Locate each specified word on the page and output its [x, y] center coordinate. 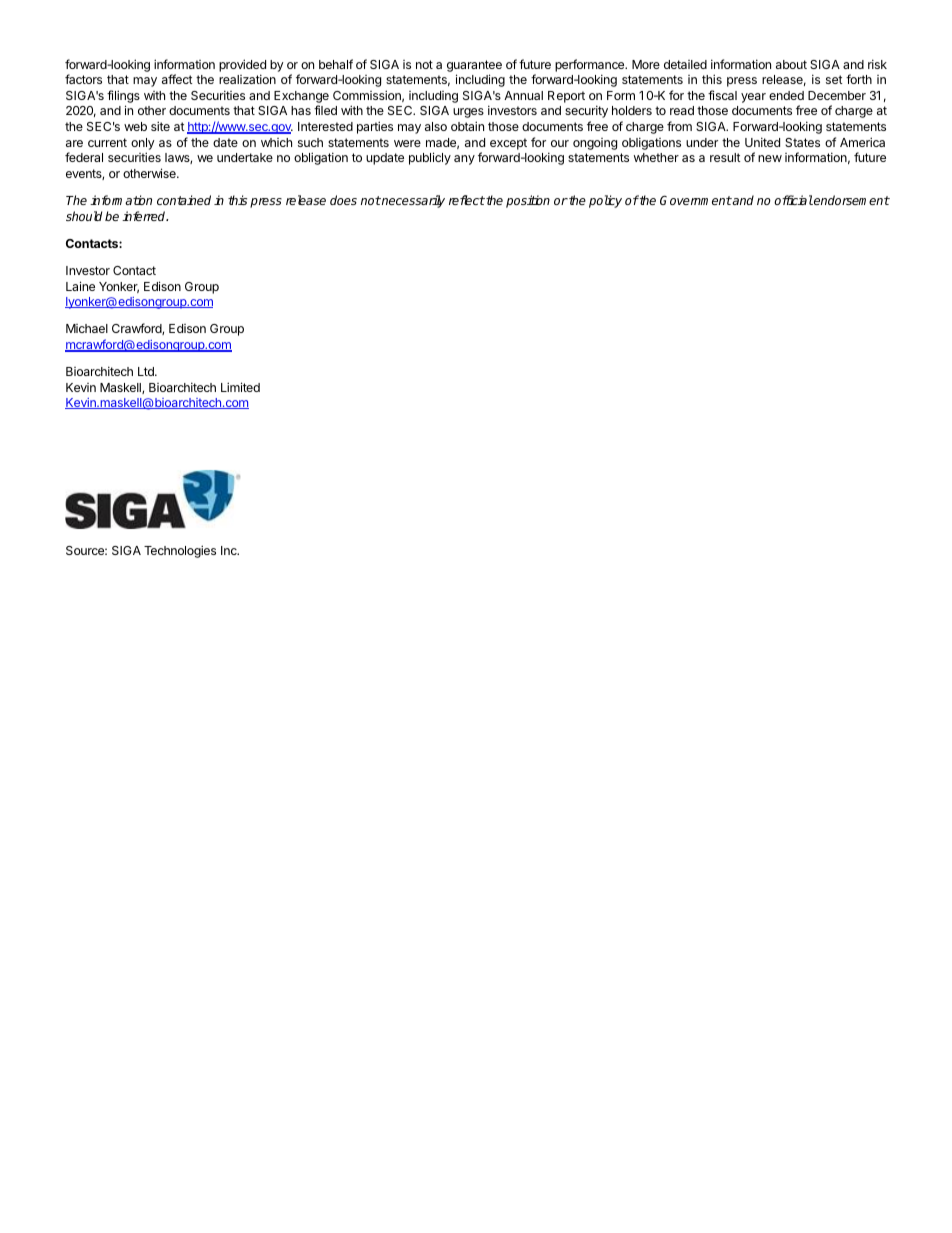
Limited [240, 387]
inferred [145, 216]
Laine [80, 286]
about [791, 64]
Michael [87, 328]
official [793, 200]
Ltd [147, 371]
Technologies [180, 551]
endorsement [851, 200]
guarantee [474, 66]
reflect [467, 200]
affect [177, 79]
